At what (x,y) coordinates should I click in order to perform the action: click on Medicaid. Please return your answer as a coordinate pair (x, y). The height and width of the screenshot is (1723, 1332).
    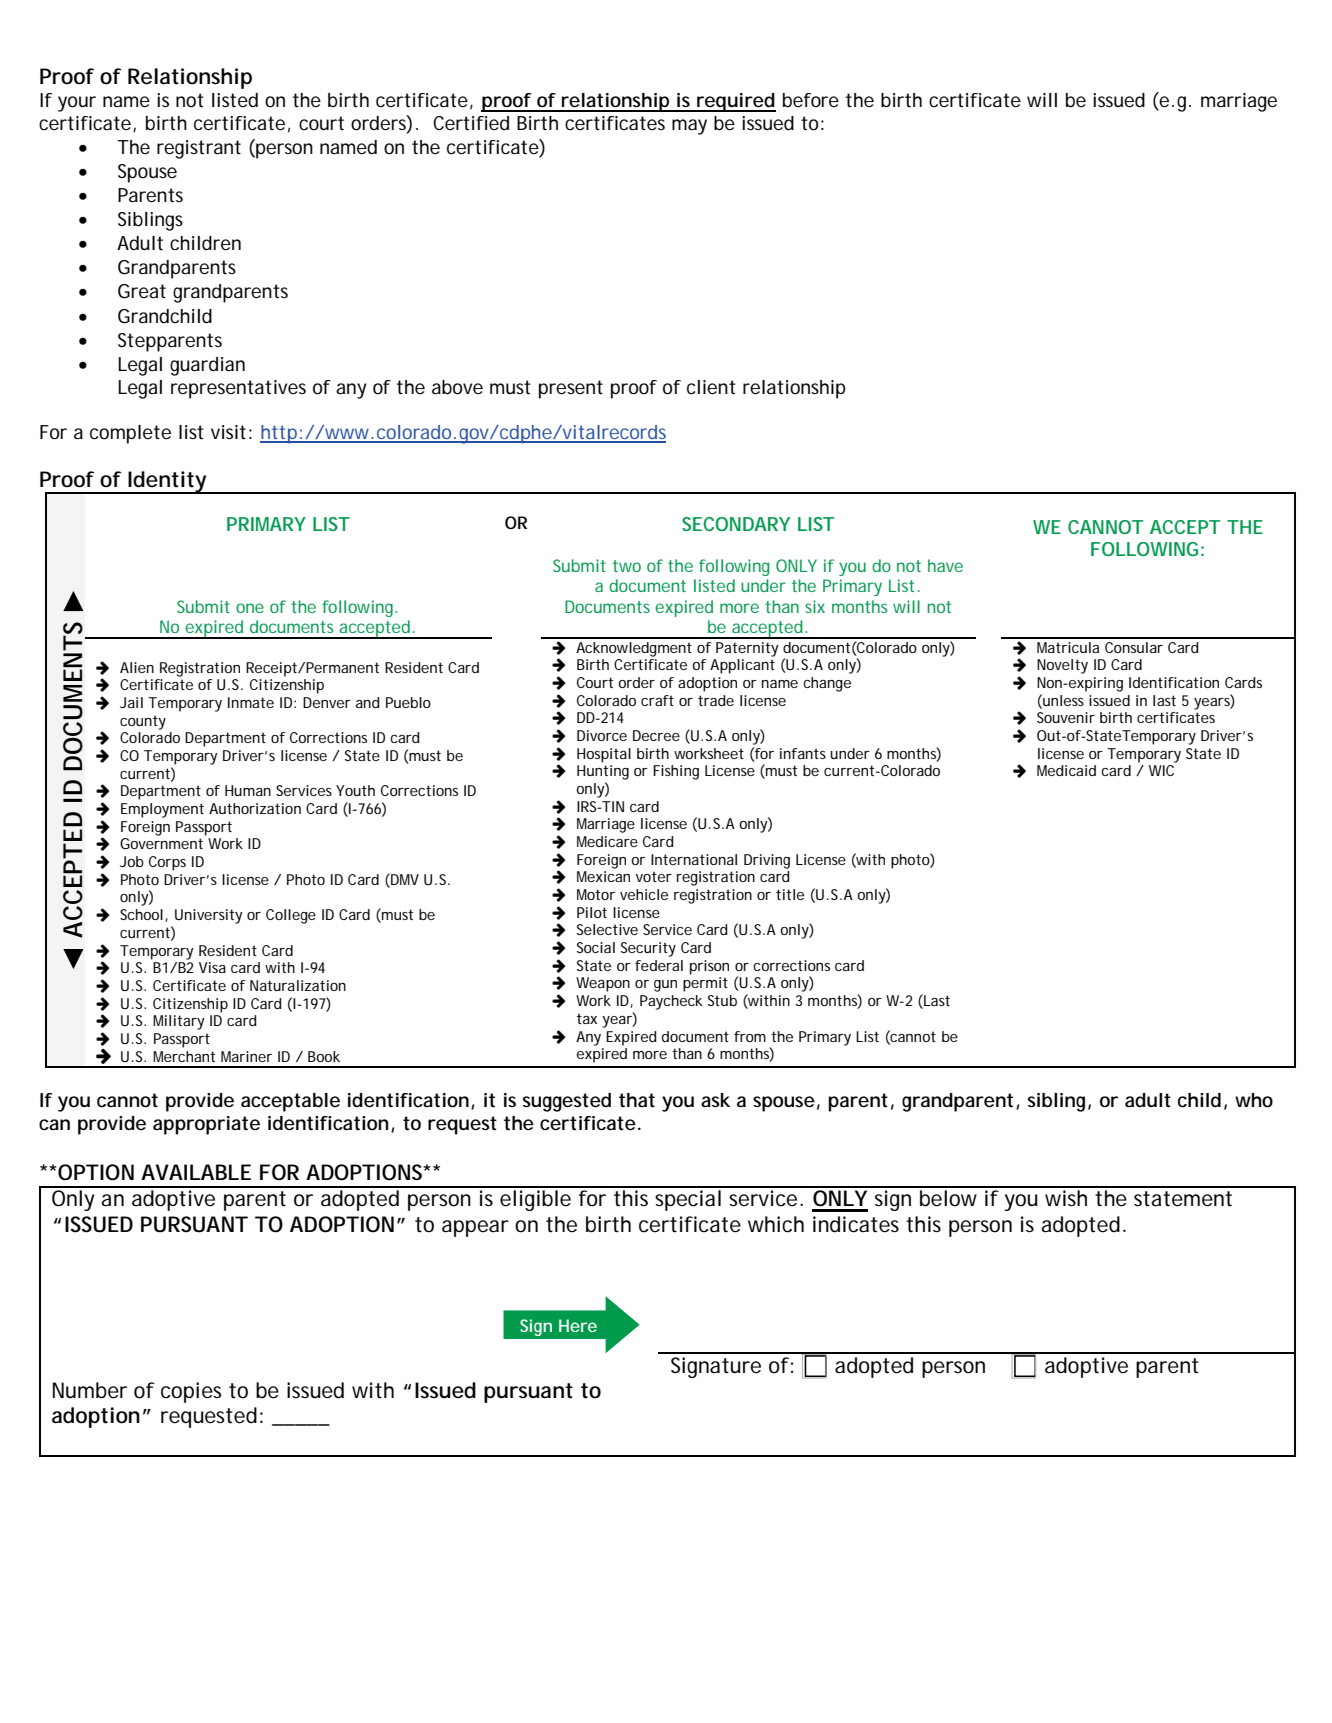
    Looking at the image, I should click on (1066, 770).
